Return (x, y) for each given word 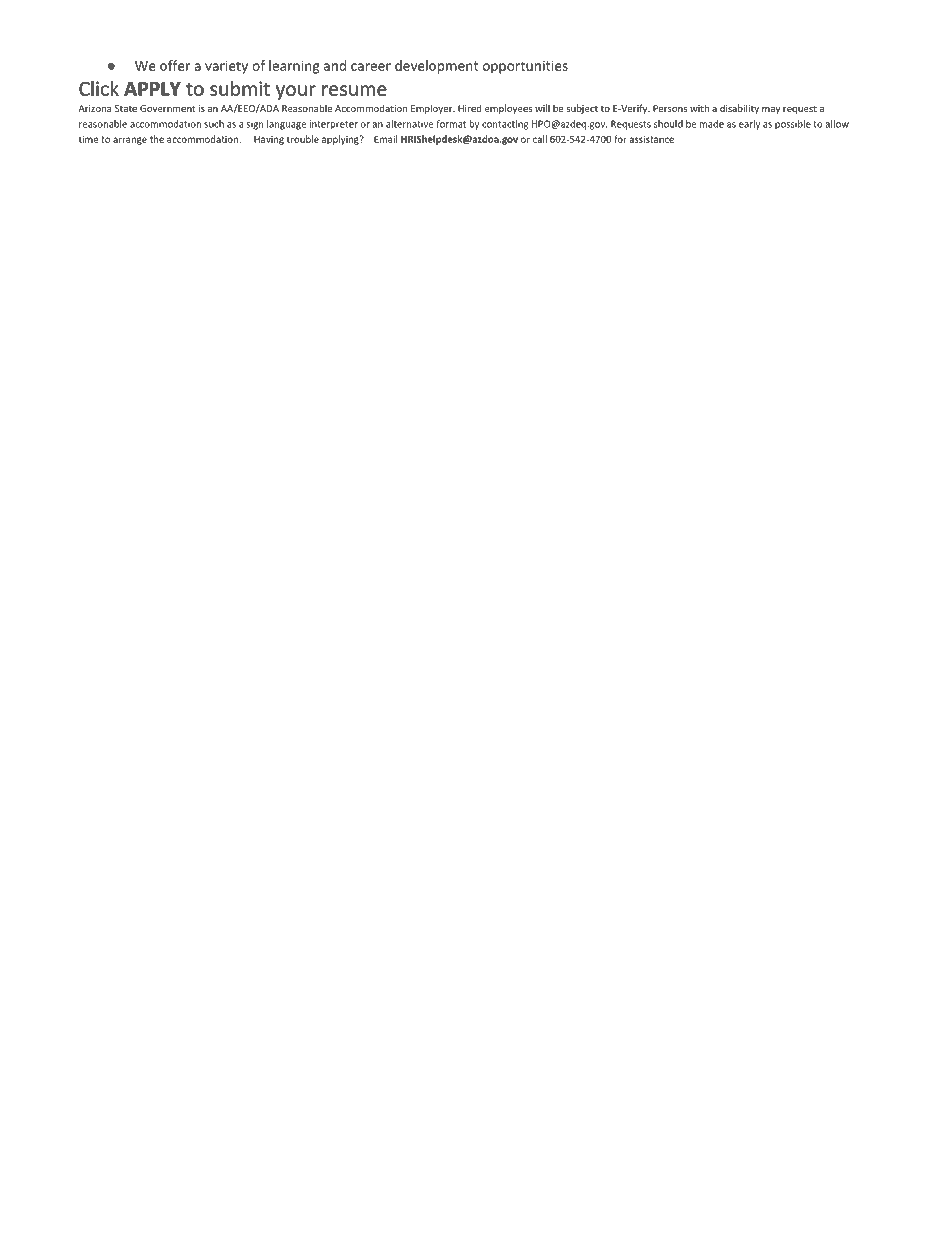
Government (168, 108)
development (436, 67)
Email (386, 139)
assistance (651, 139)
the (157, 139)
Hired (469, 108)
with (699, 108)
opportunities (525, 67)
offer (175, 65)
